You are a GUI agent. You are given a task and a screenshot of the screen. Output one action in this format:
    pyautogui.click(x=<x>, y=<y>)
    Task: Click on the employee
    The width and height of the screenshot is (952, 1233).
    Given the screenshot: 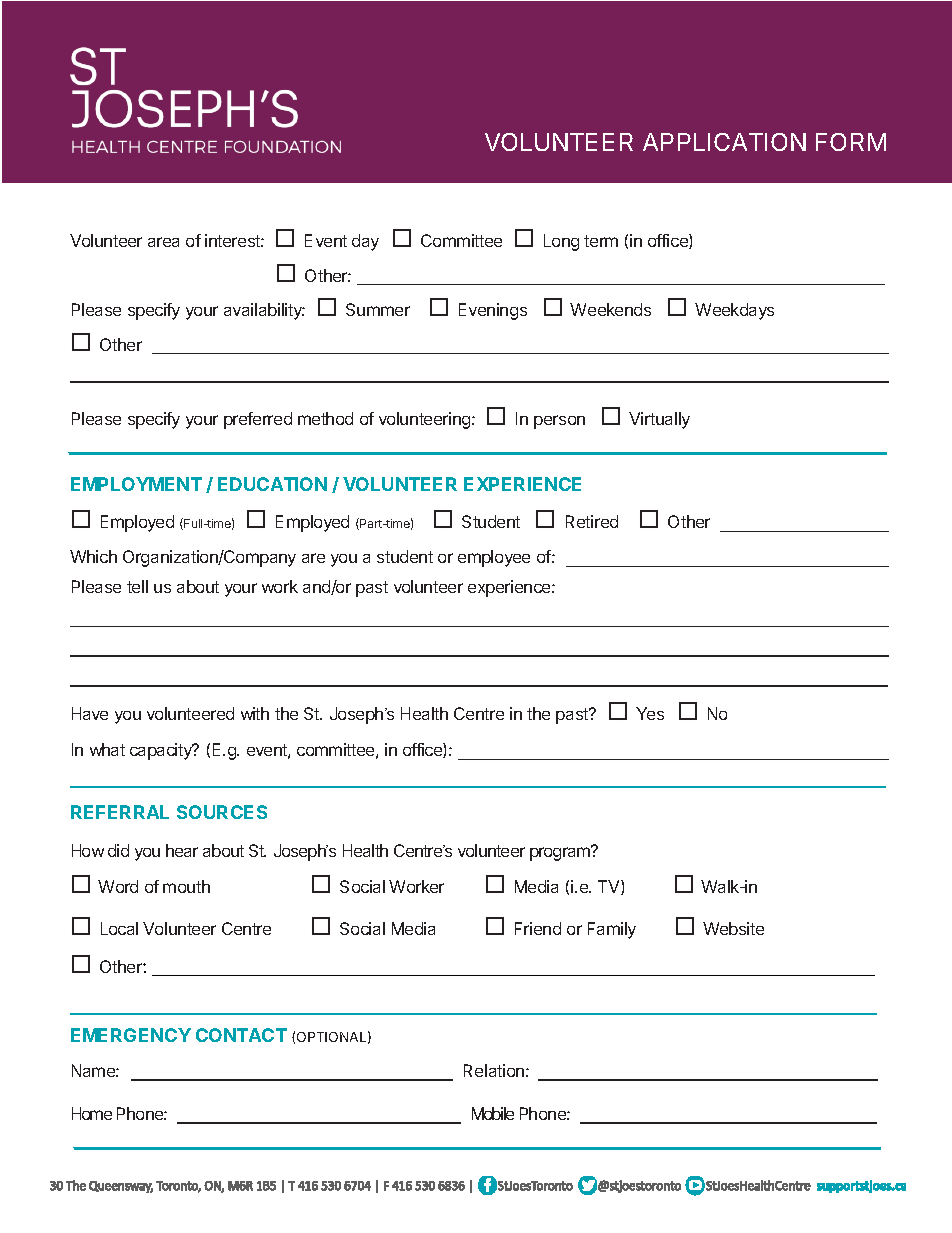 What is the action you would take?
    pyautogui.click(x=494, y=558)
